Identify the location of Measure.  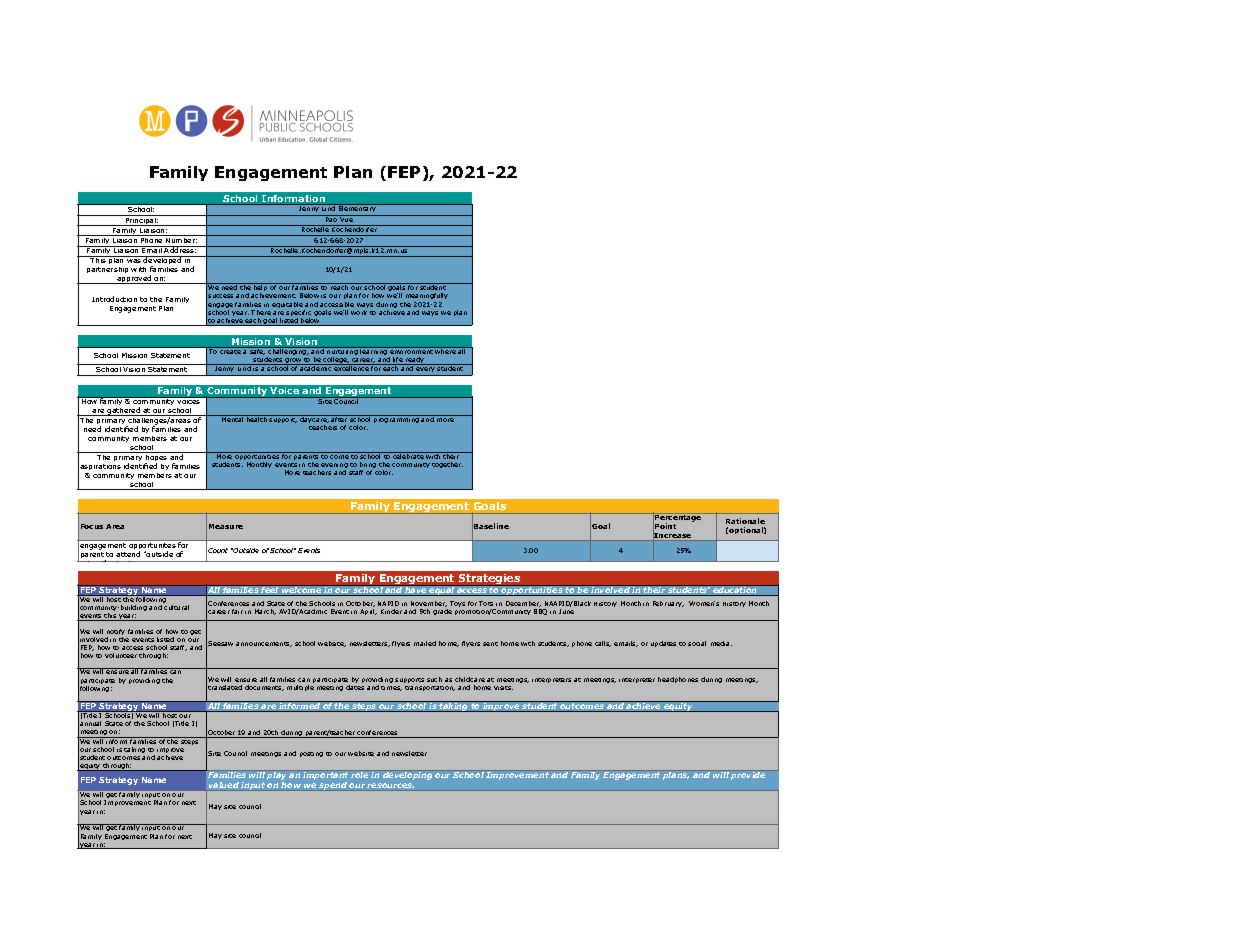
(226, 526).
